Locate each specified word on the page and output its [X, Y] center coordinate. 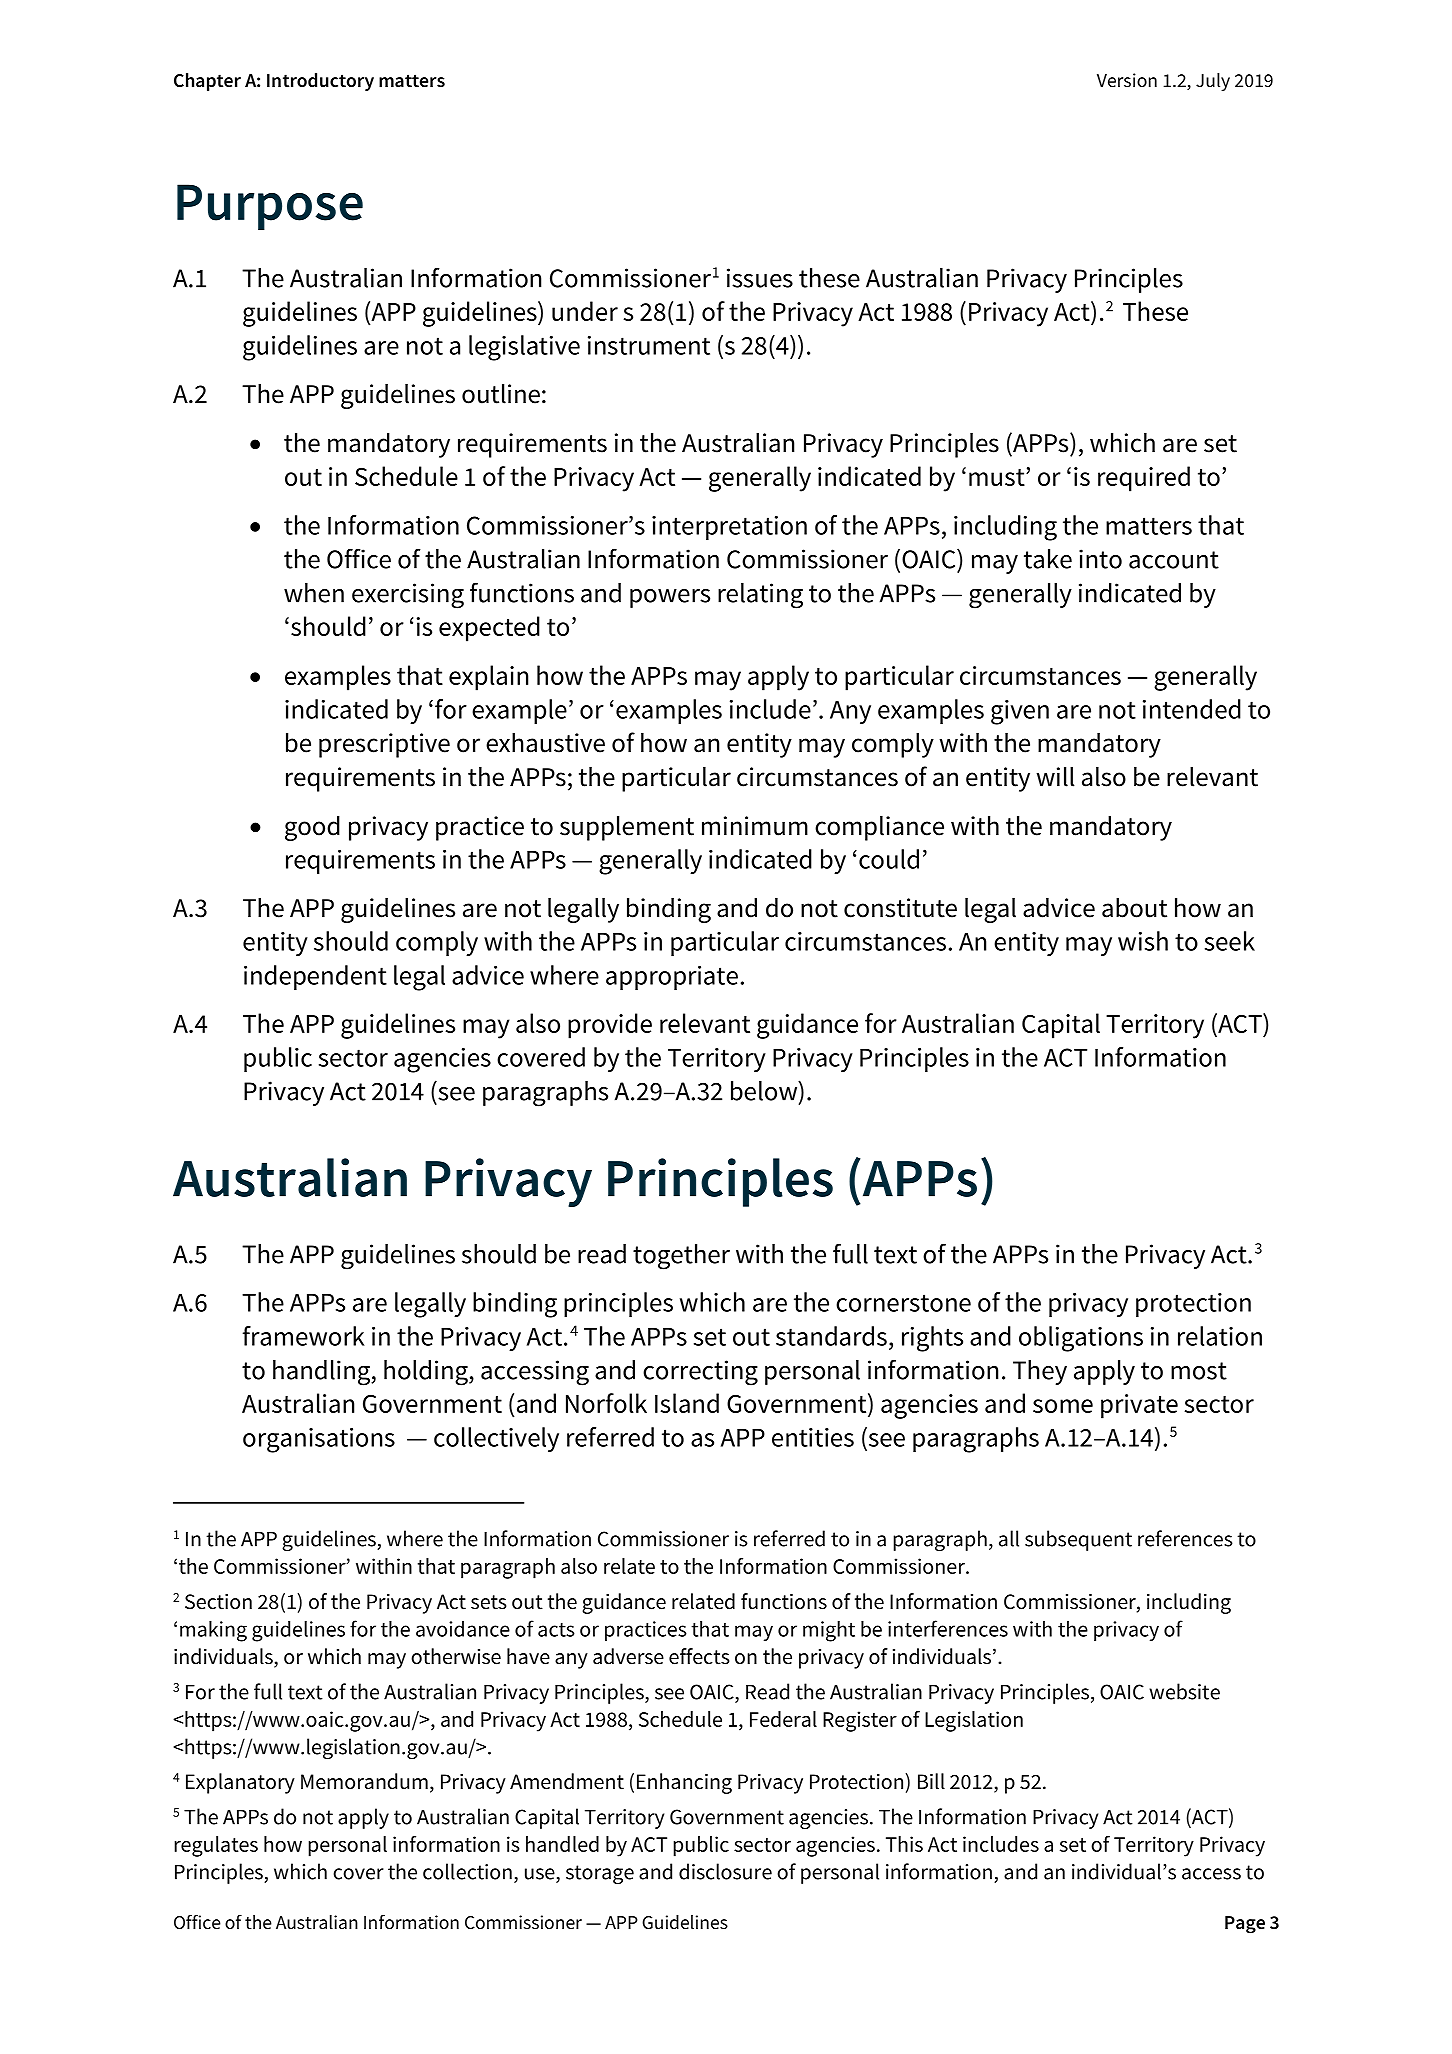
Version [1127, 80]
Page [1245, 1925]
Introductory [320, 82]
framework [304, 1336]
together [681, 1257]
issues [760, 278]
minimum [755, 826]
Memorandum [364, 1781]
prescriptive [384, 745]
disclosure [725, 1871]
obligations [1081, 1339]
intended [1192, 709]
